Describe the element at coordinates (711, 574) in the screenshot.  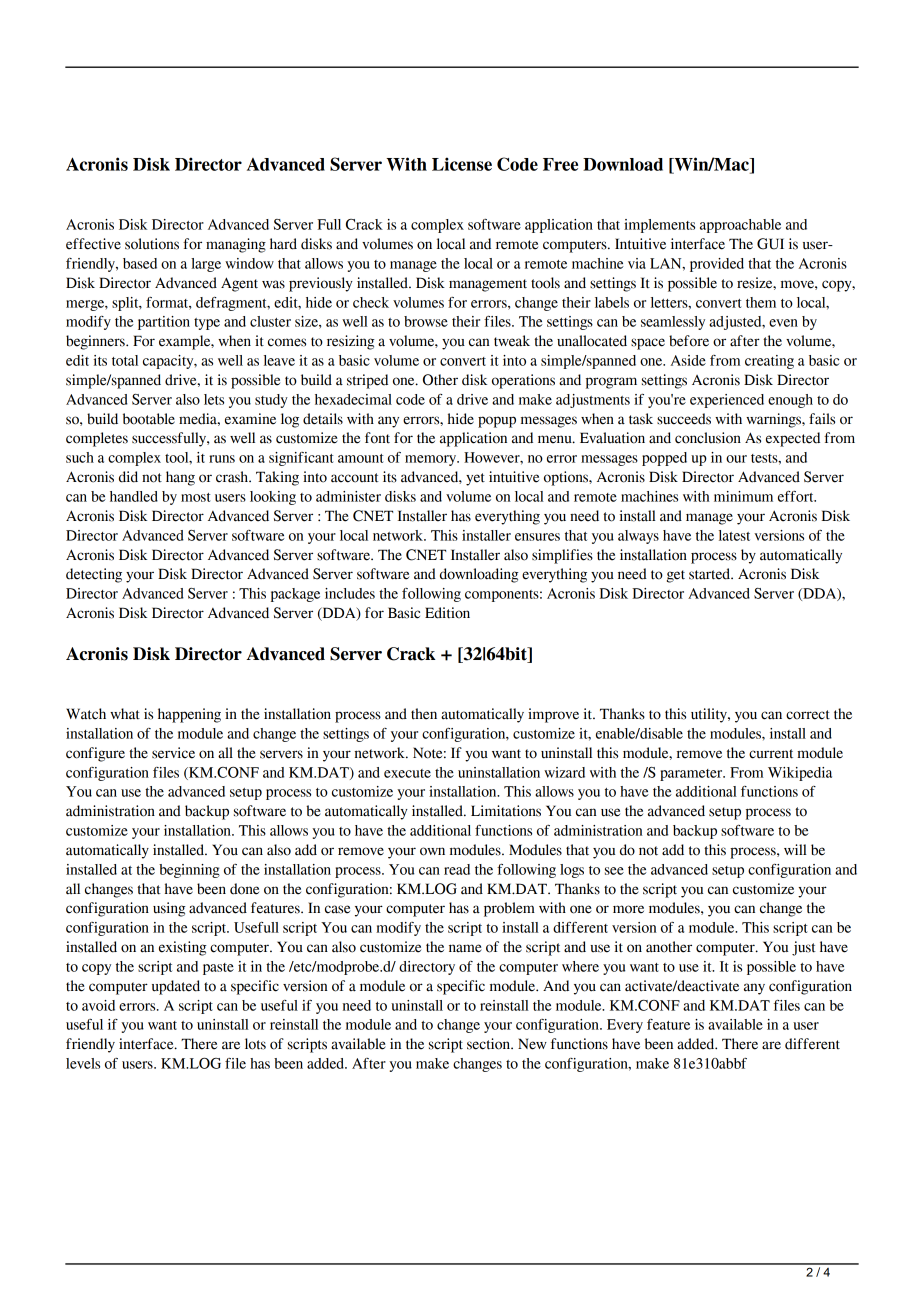
I see `started` at that location.
